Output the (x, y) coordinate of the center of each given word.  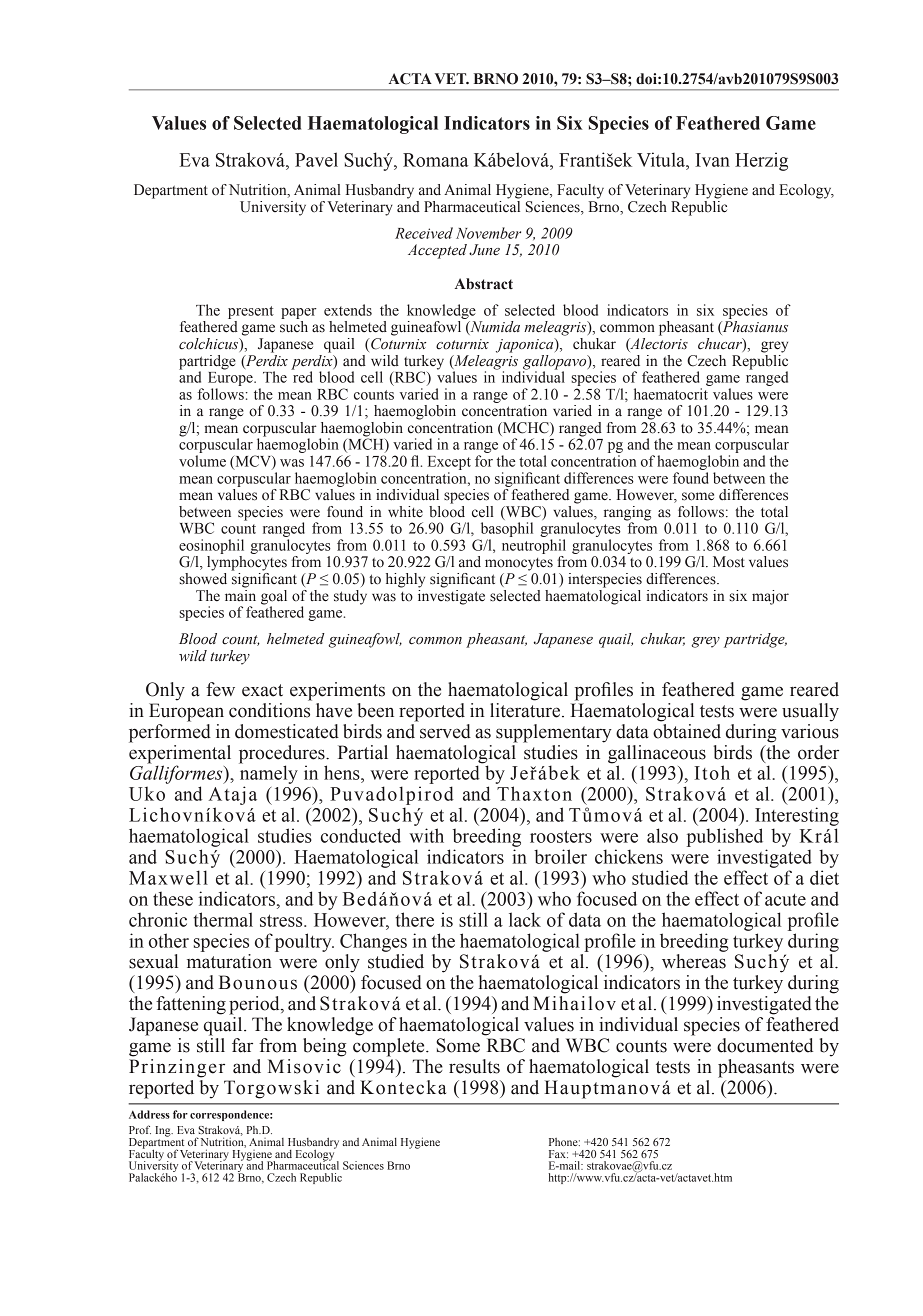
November (488, 233)
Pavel (316, 159)
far (242, 1045)
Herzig (761, 161)
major (770, 597)
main (240, 594)
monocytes (519, 564)
